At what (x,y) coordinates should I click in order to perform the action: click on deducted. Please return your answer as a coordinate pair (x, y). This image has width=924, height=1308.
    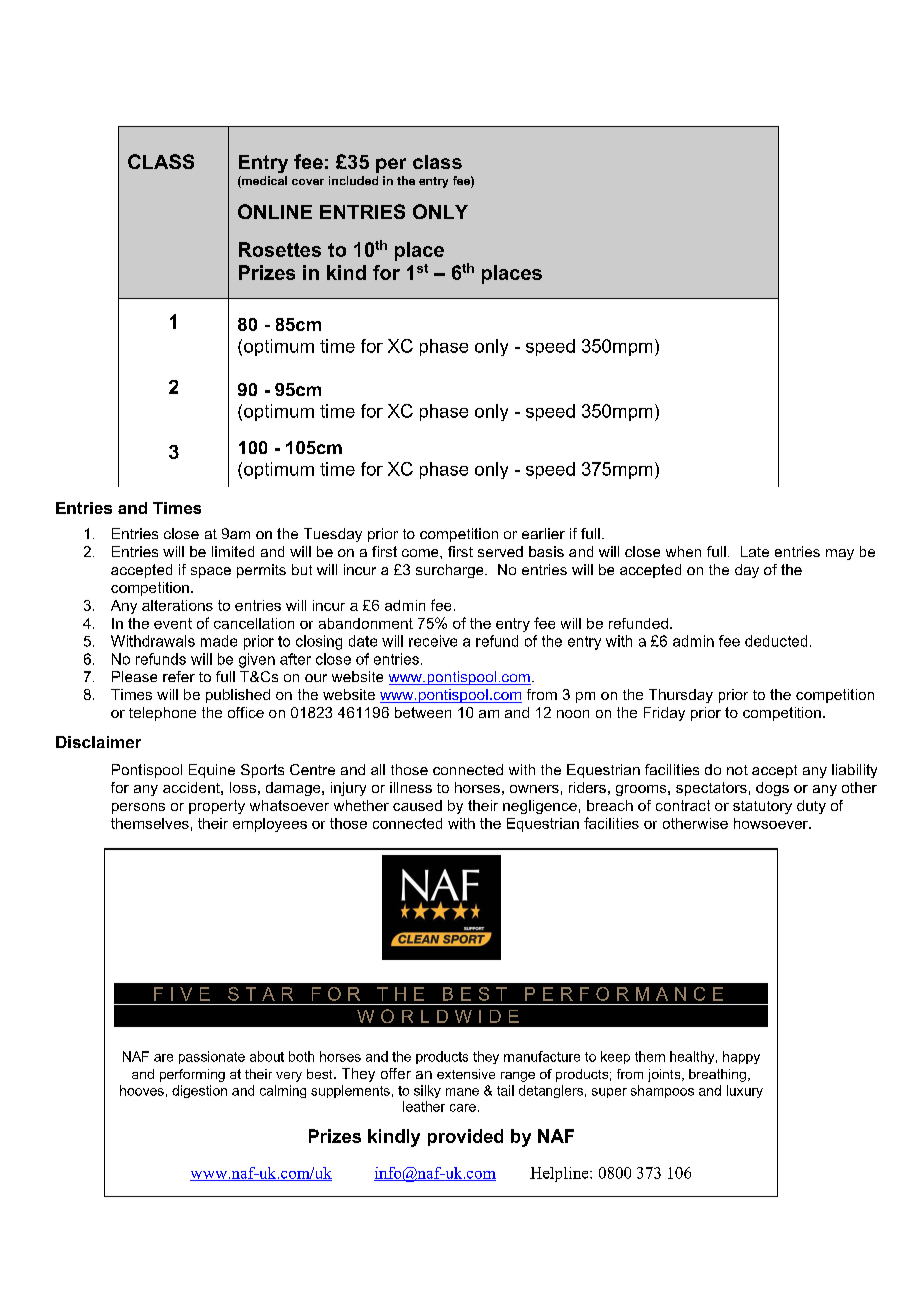
    Looking at the image, I should click on (776, 641).
